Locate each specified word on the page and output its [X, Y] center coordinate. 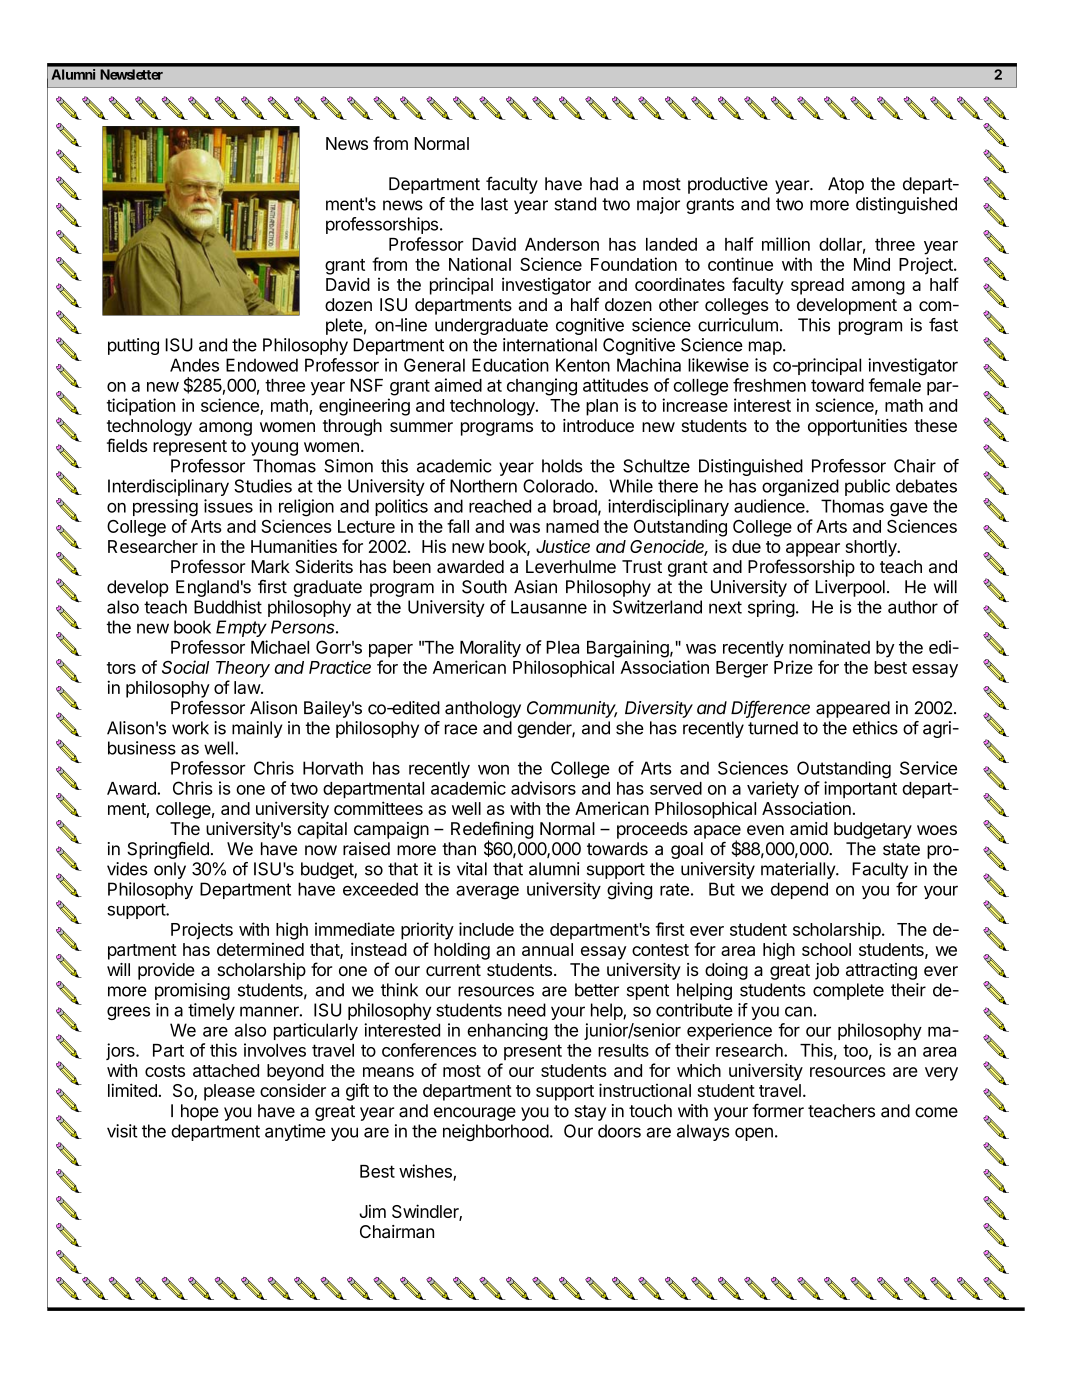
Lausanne [549, 607]
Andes [194, 365]
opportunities [857, 427]
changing [542, 387]
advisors [543, 788]
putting [133, 346]
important [860, 789]
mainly [257, 729]
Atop [846, 185]
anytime [295, 1132]
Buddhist [228, 607]
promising [192, 991]
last [494, 204]
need [527, 1010]
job [827, 971]
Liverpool [850, 588]
